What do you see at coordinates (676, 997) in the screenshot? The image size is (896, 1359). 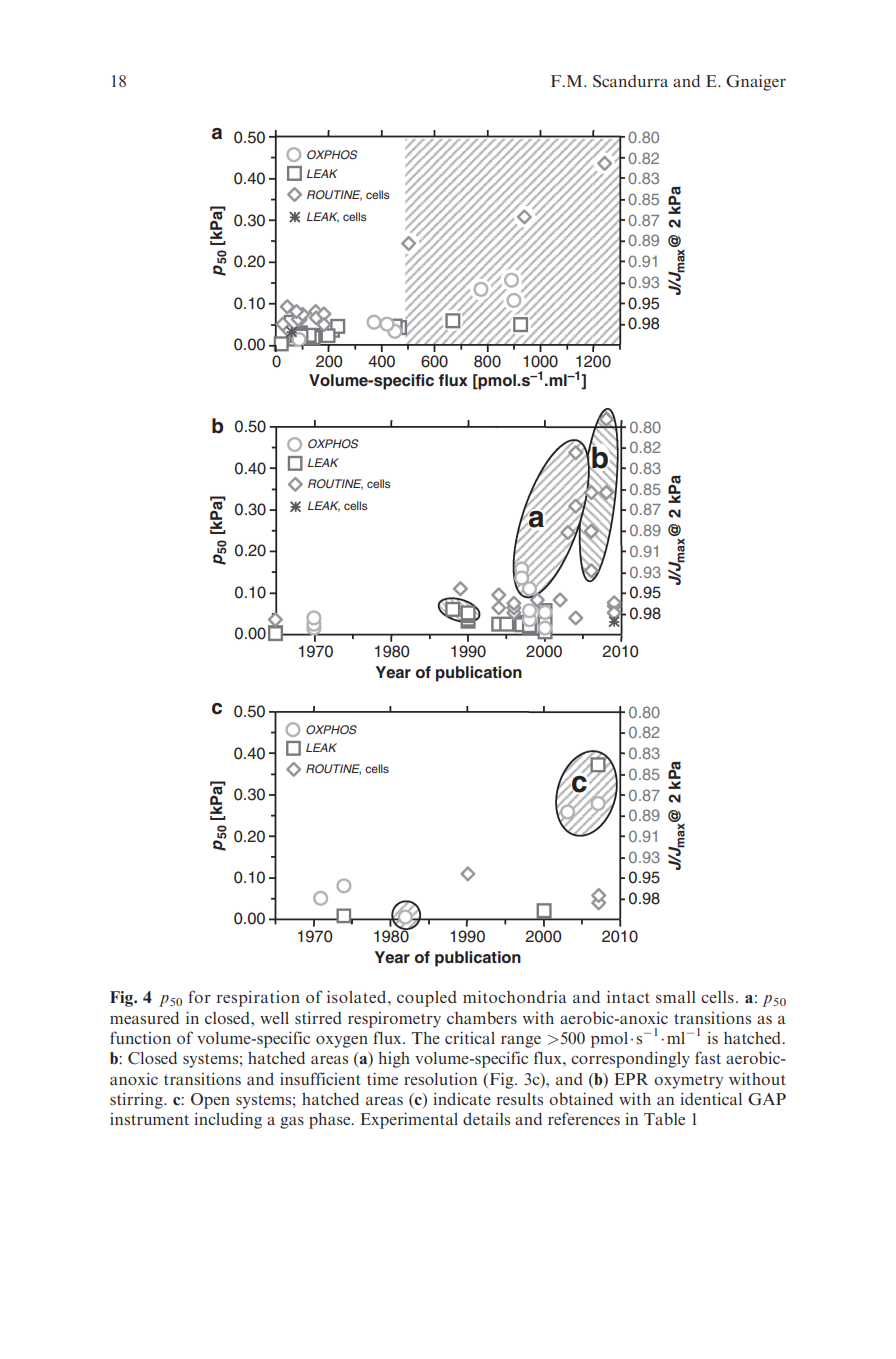 I see `small` at bounding box center [676, 997].
